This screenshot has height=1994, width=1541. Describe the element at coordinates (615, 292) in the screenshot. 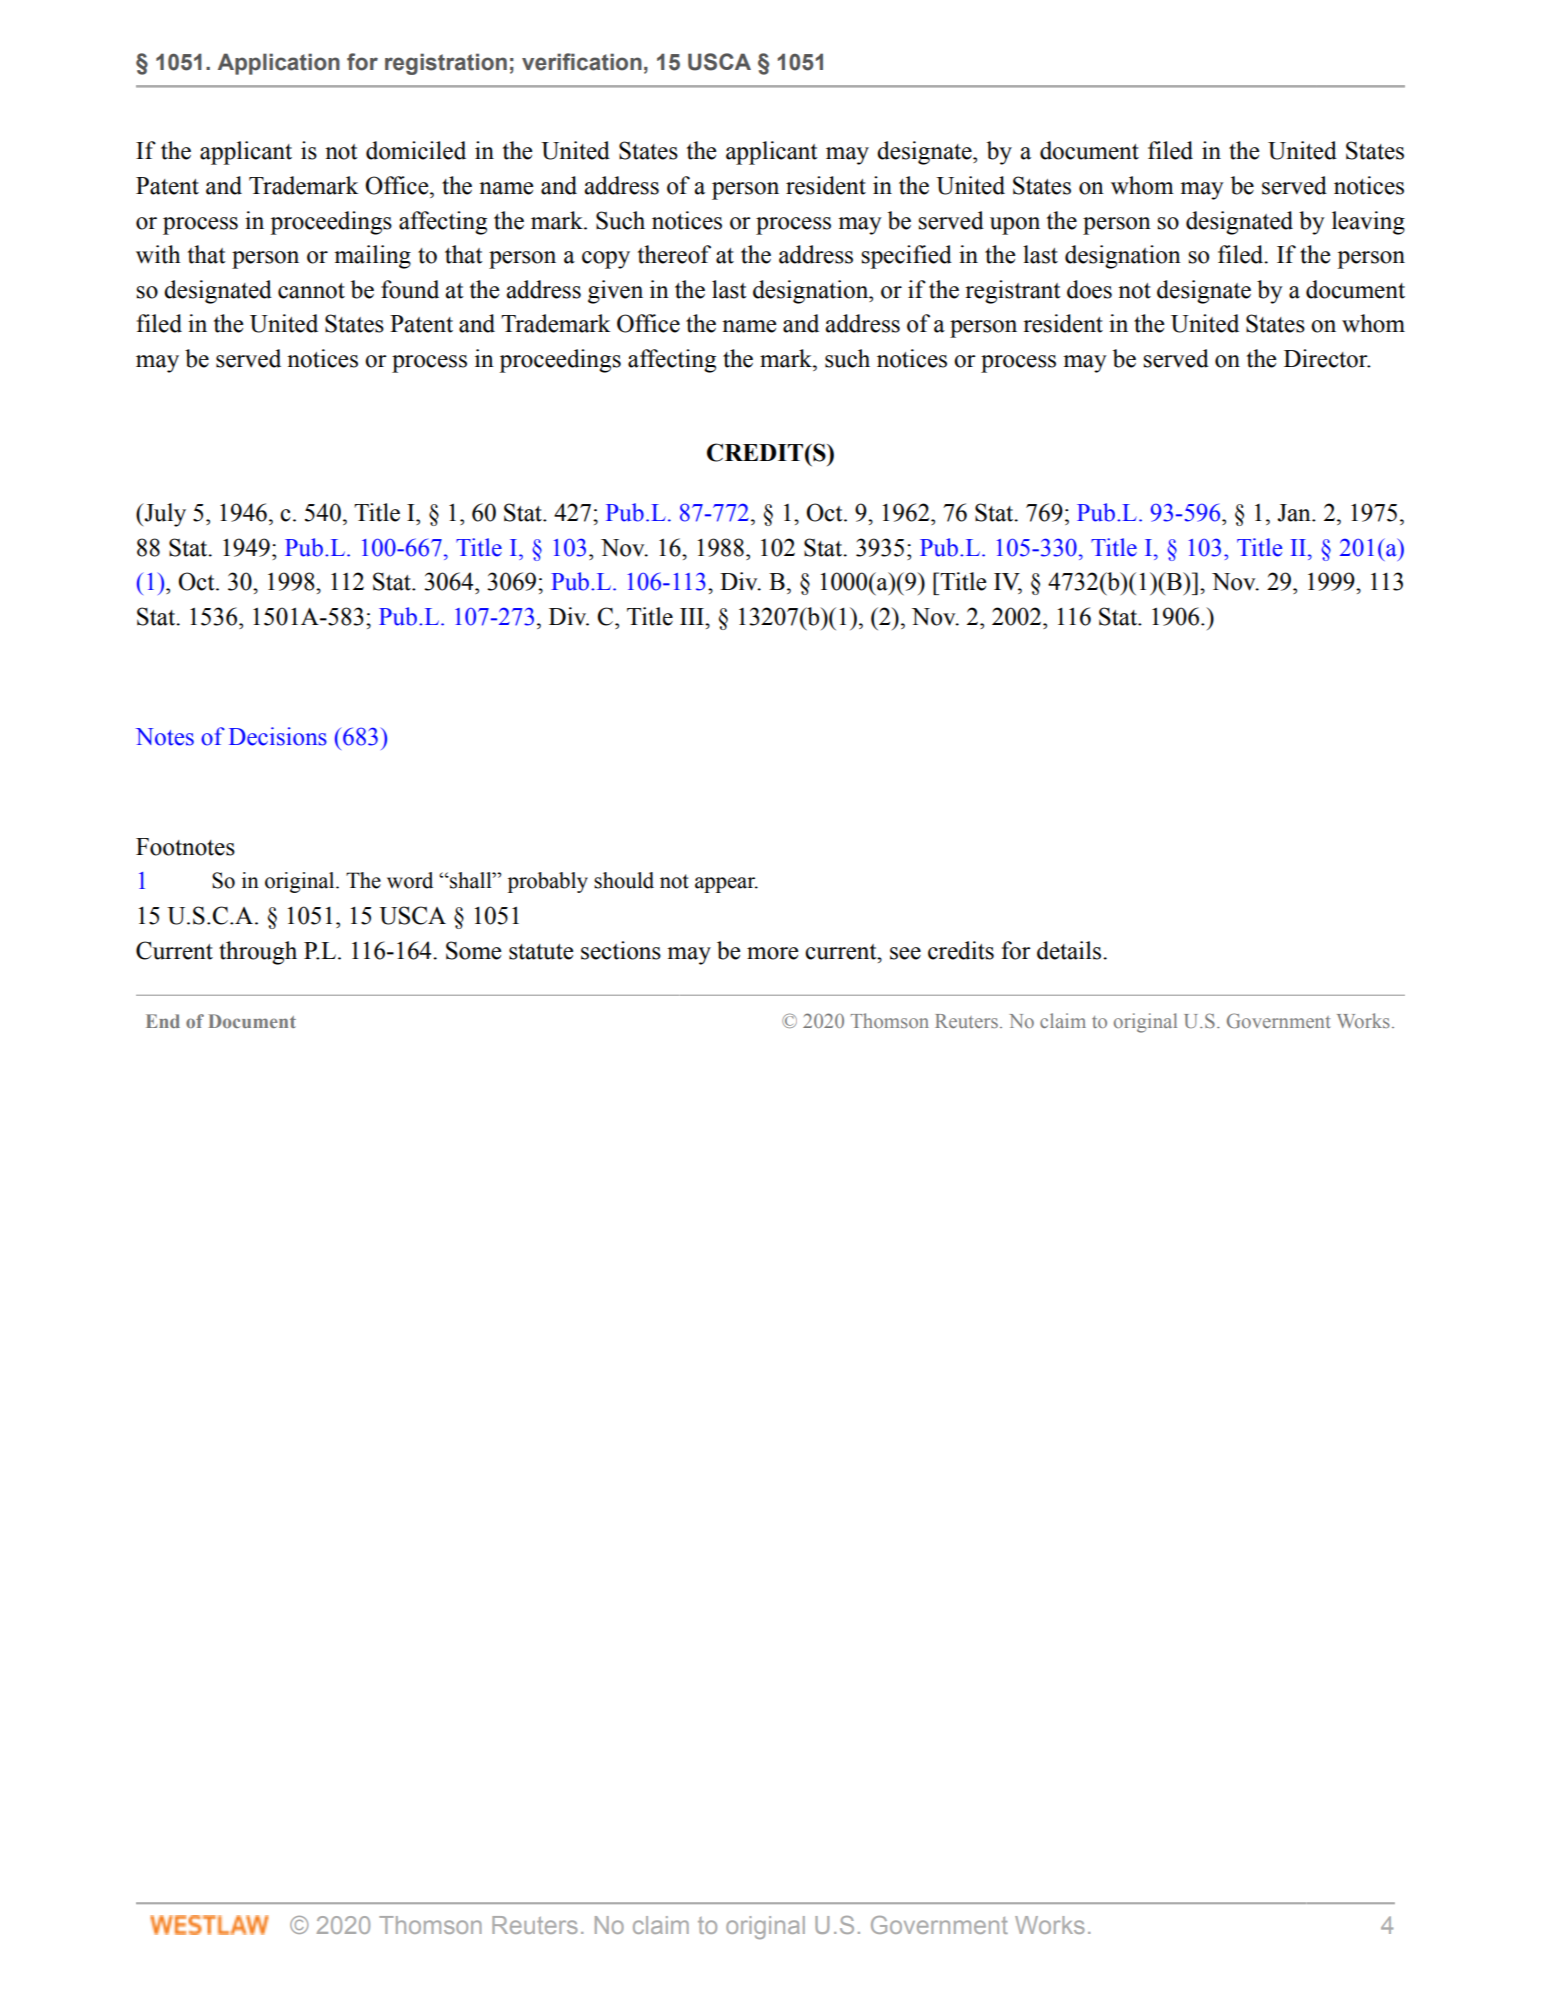

I see `given` at that location.
